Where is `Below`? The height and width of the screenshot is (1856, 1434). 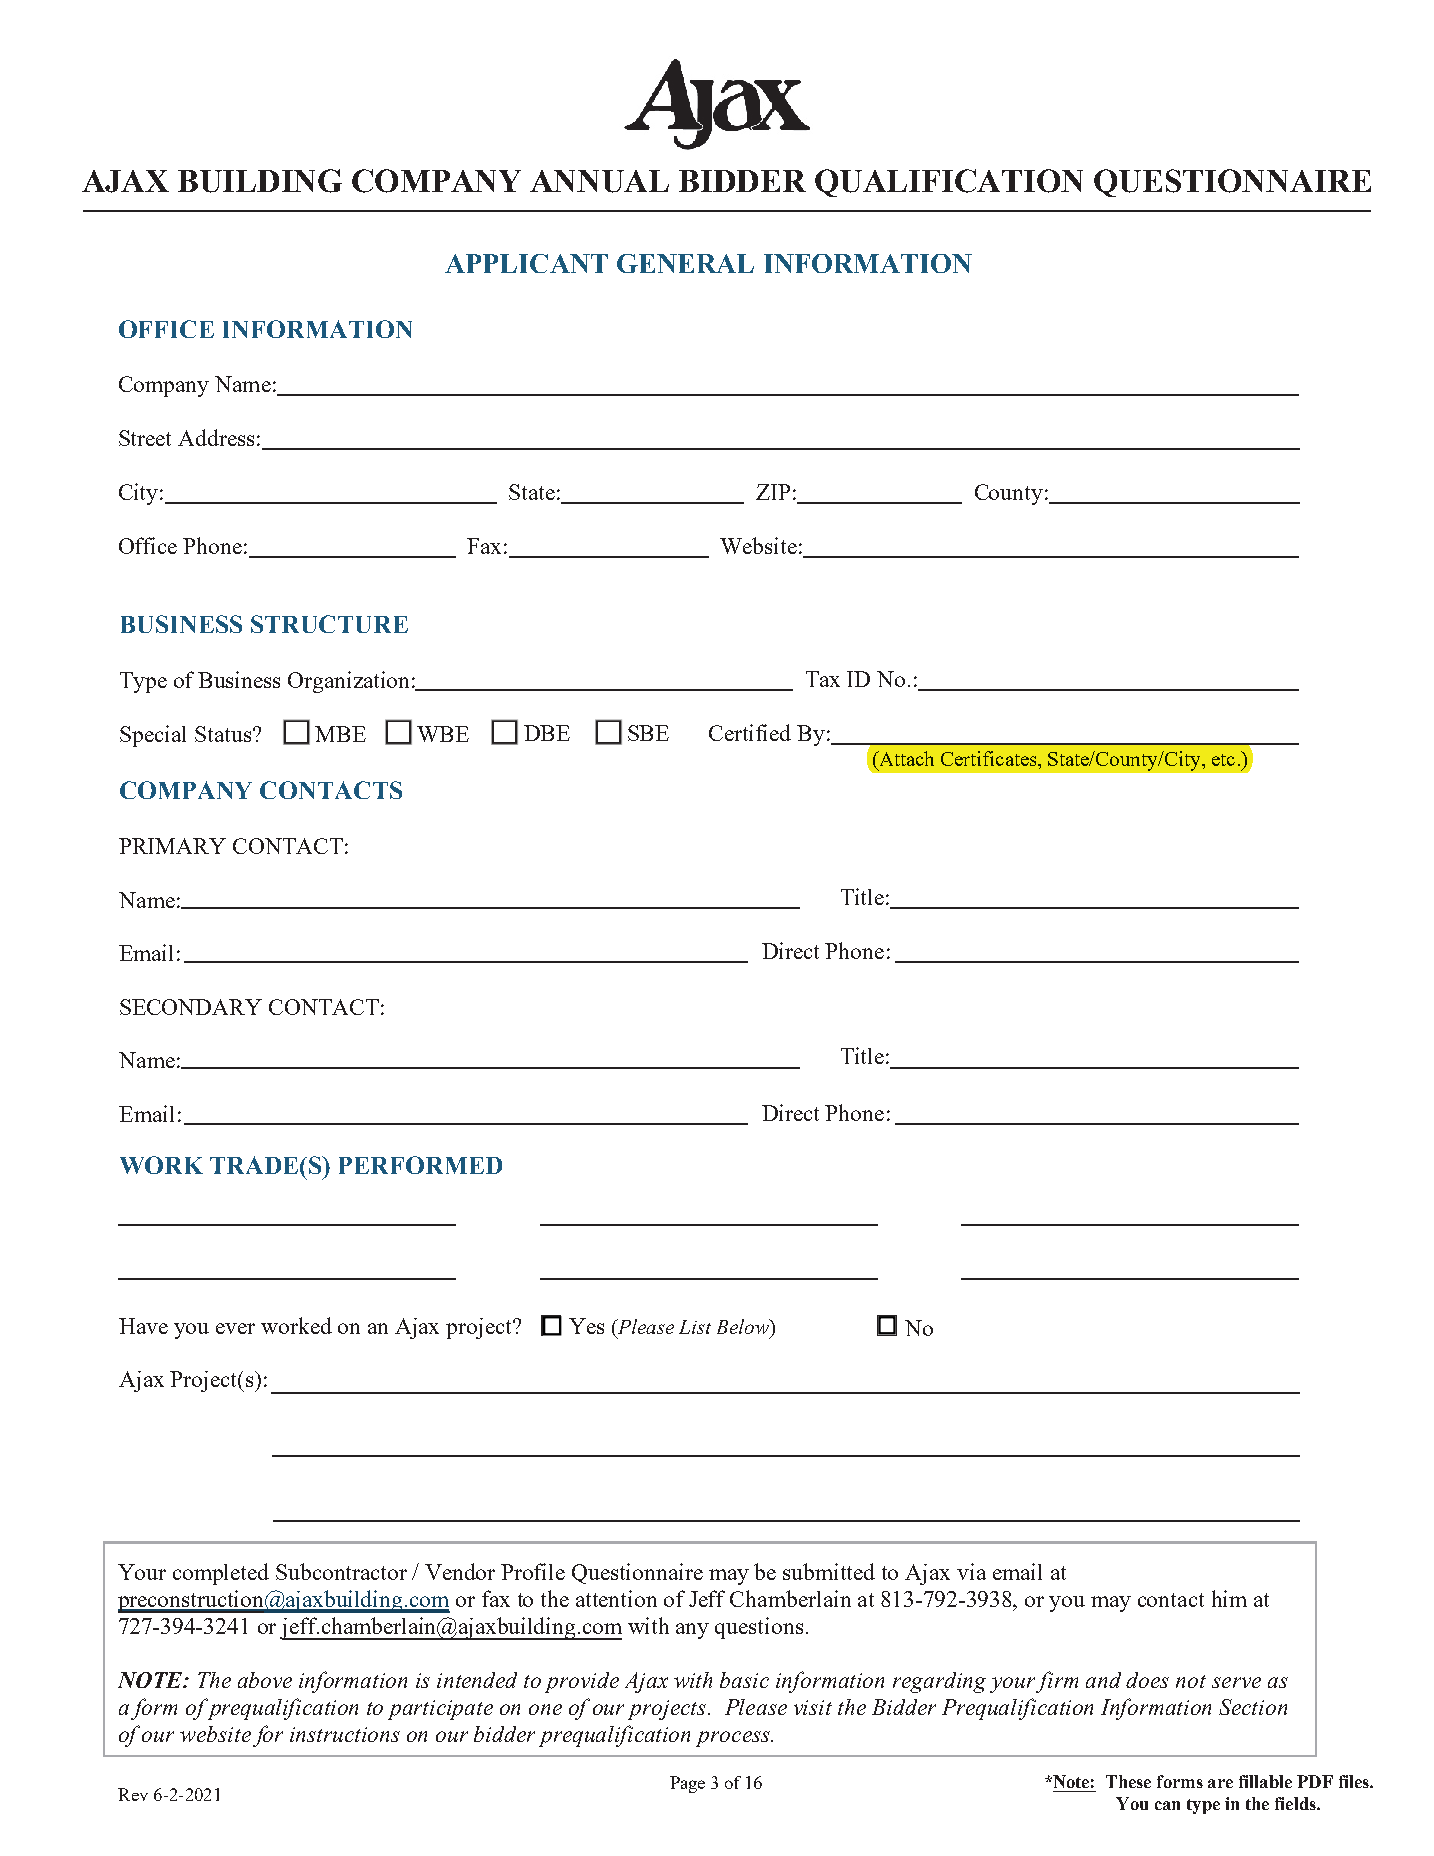 Below is located at coordinates (744, 1328).
